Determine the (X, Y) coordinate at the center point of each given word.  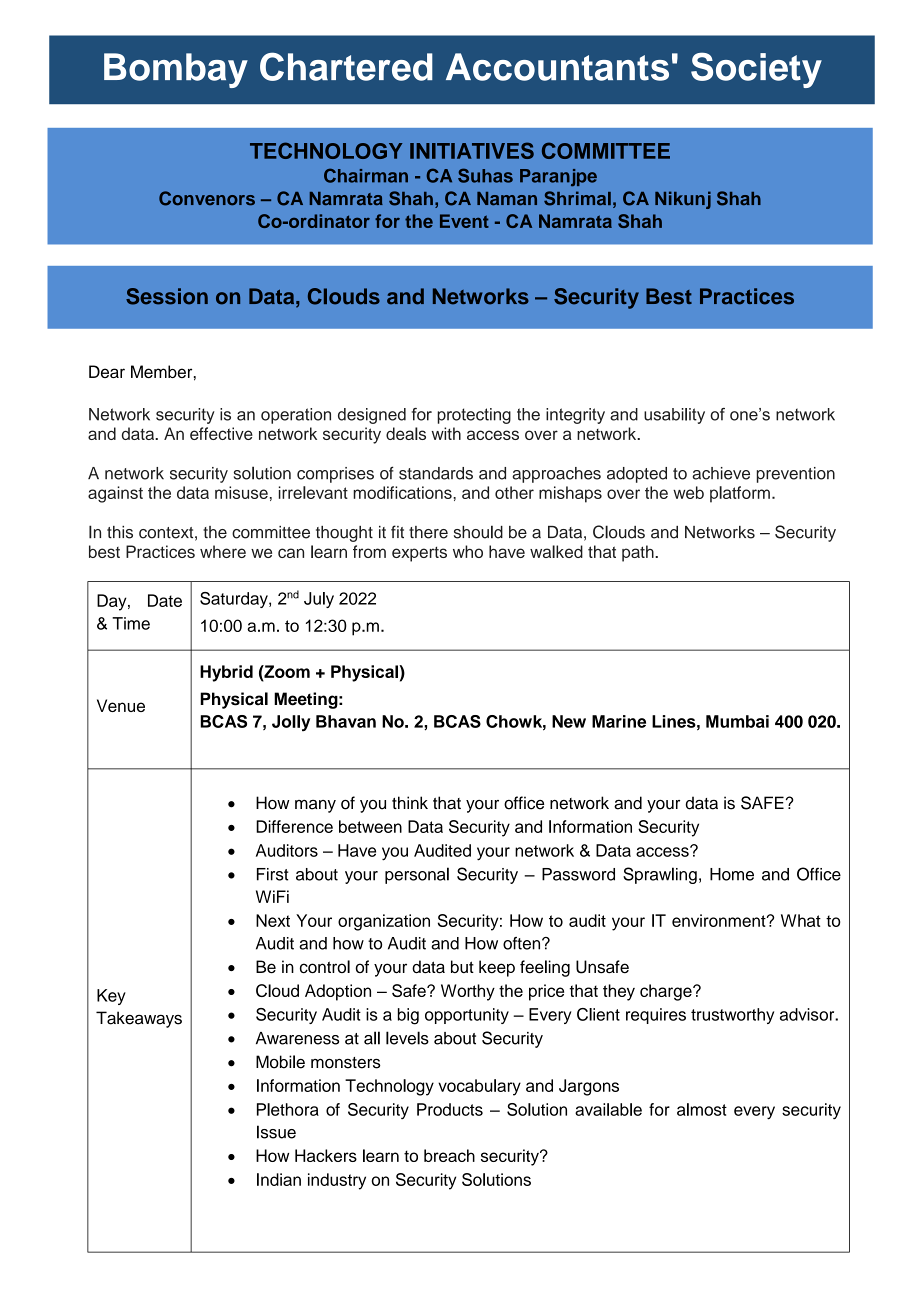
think (410, 802)
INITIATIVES (472, 150)
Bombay (176, 70)
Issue (276, 1132)
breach (449, 1155)
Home (732, 874)
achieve (721, 473)
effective (221, 433)
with (446, 433)
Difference (294, 826)
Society (756, 70)
